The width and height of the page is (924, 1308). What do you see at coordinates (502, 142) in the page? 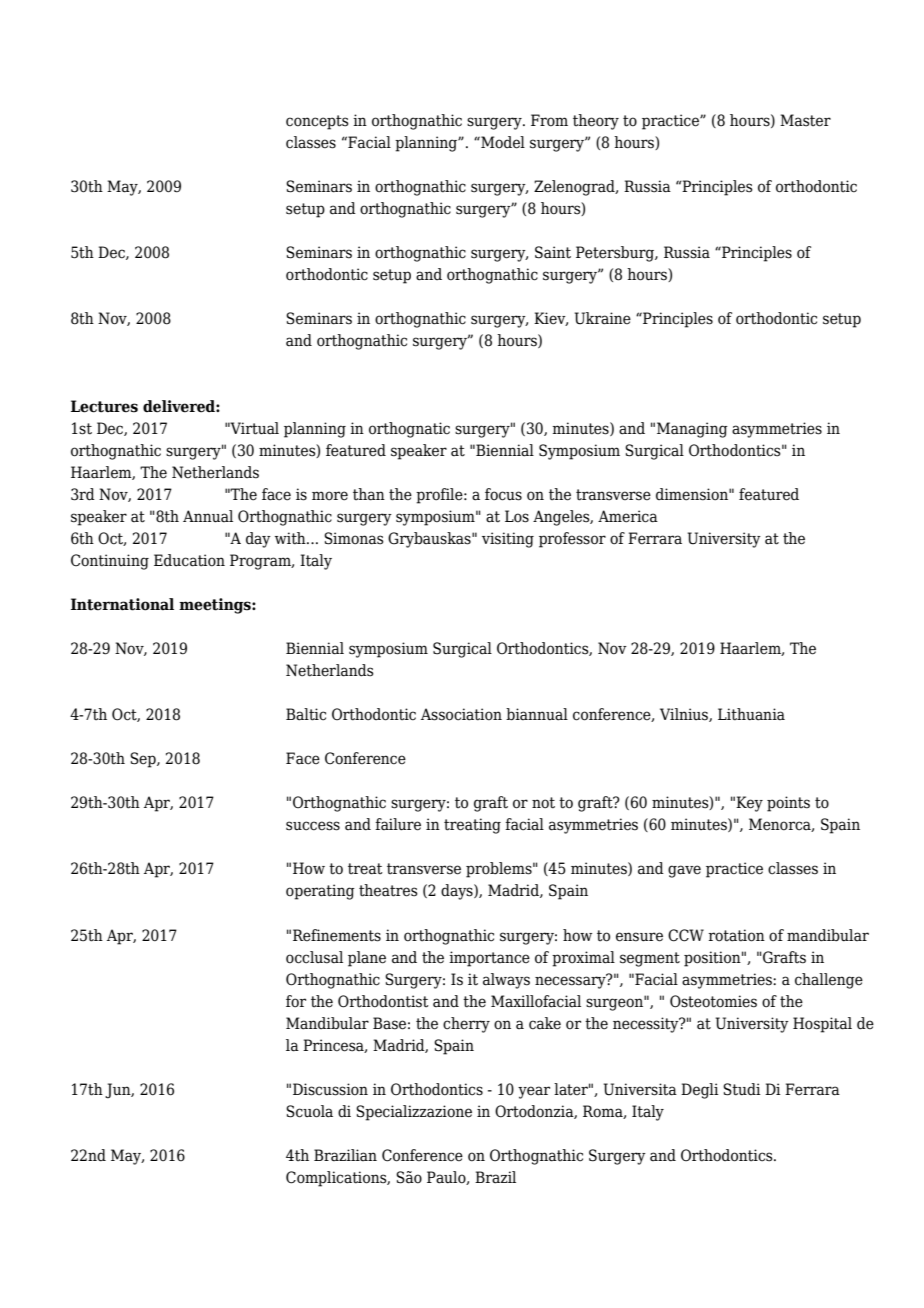
I see `Model` at bounding box center [502, 142].
